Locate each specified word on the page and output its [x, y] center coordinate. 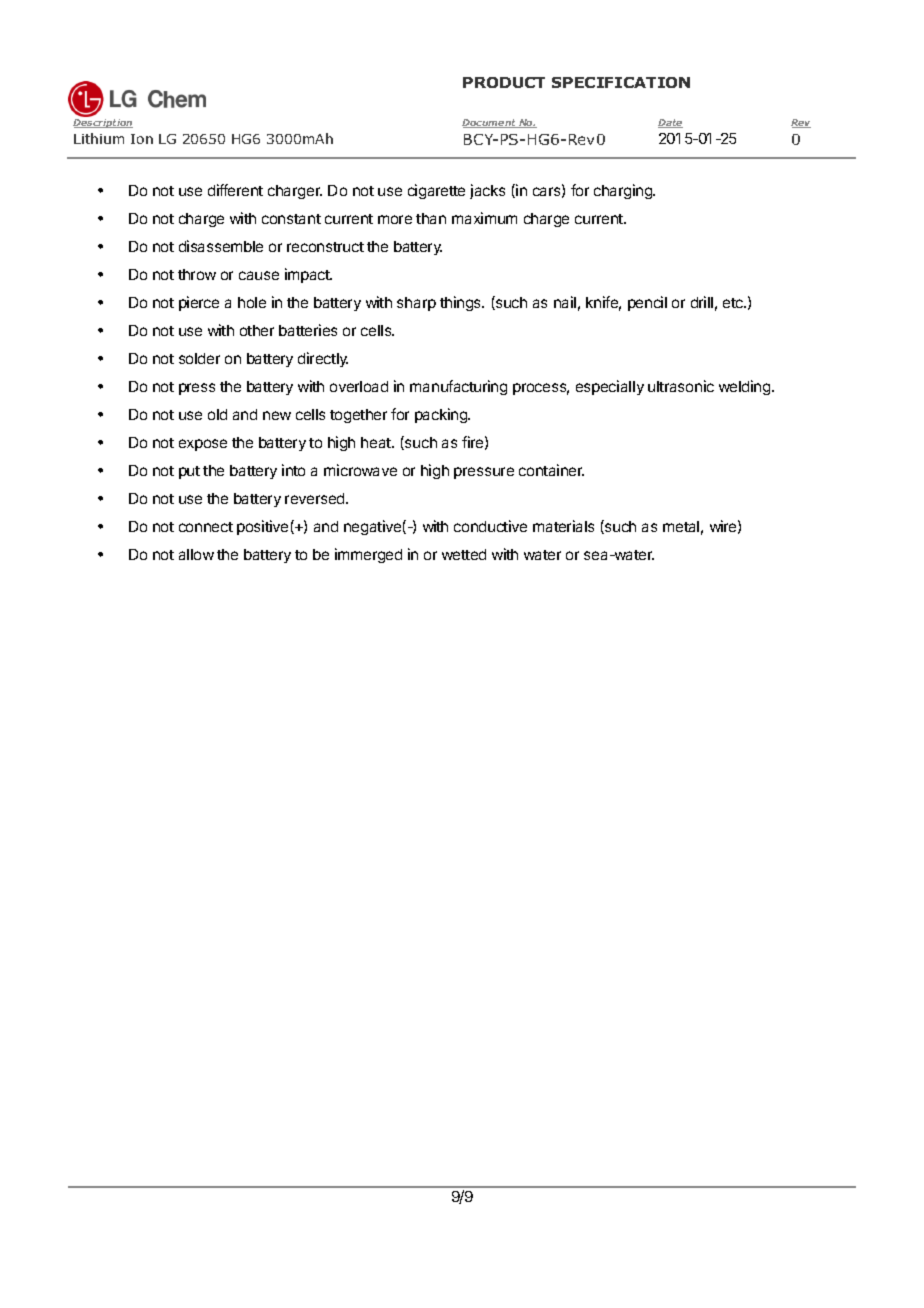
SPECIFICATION [621, 82]
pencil [647, 303]
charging [624, 191]
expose [203, 445]
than [431, 218]
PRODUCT [504, 82]
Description [103, 122]
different [235, 190]
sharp [416, 304]
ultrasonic [681, 386]
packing [442, 415]
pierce [199, 303]
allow [196, 554]
